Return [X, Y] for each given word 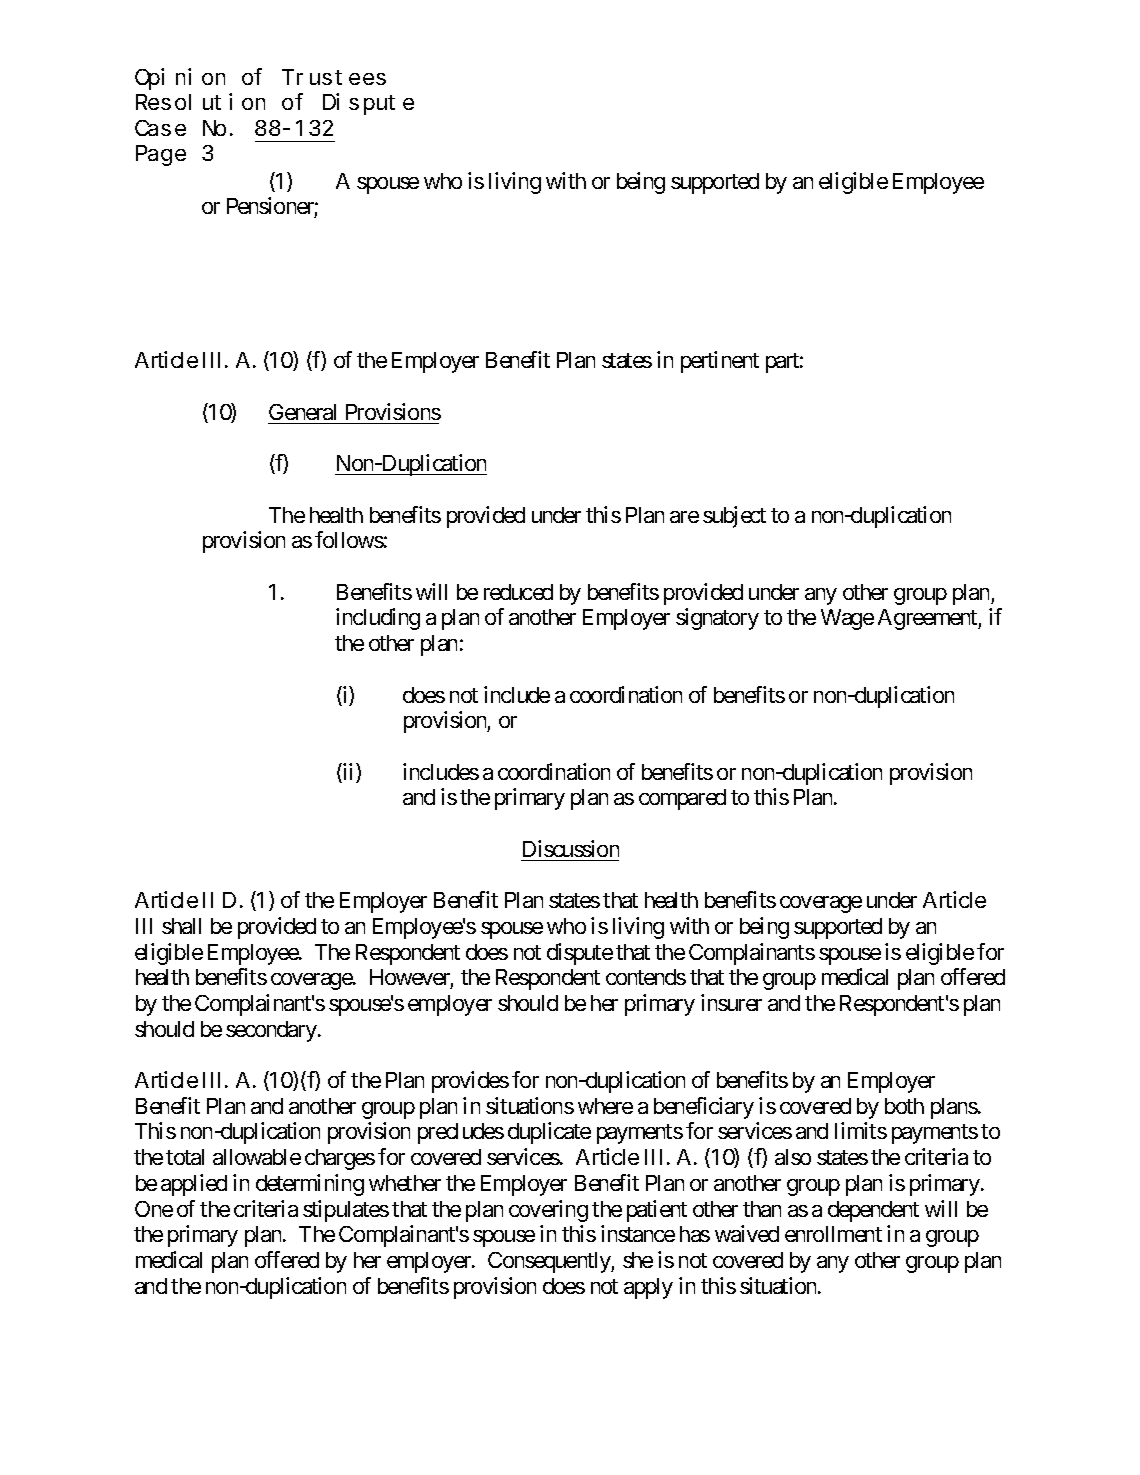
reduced [518, 592]
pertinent [720, 362]
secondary [271, 1031]
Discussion [571, 848]
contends [646, 977]
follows [349, 539]
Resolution [200, 102]
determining [310, 1185]
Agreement [928, 619]
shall [181, 926]
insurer [731, 1002]
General [302, 412]
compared [682, 799]
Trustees [336, 78]
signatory [717, 619]
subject [734, 517]
